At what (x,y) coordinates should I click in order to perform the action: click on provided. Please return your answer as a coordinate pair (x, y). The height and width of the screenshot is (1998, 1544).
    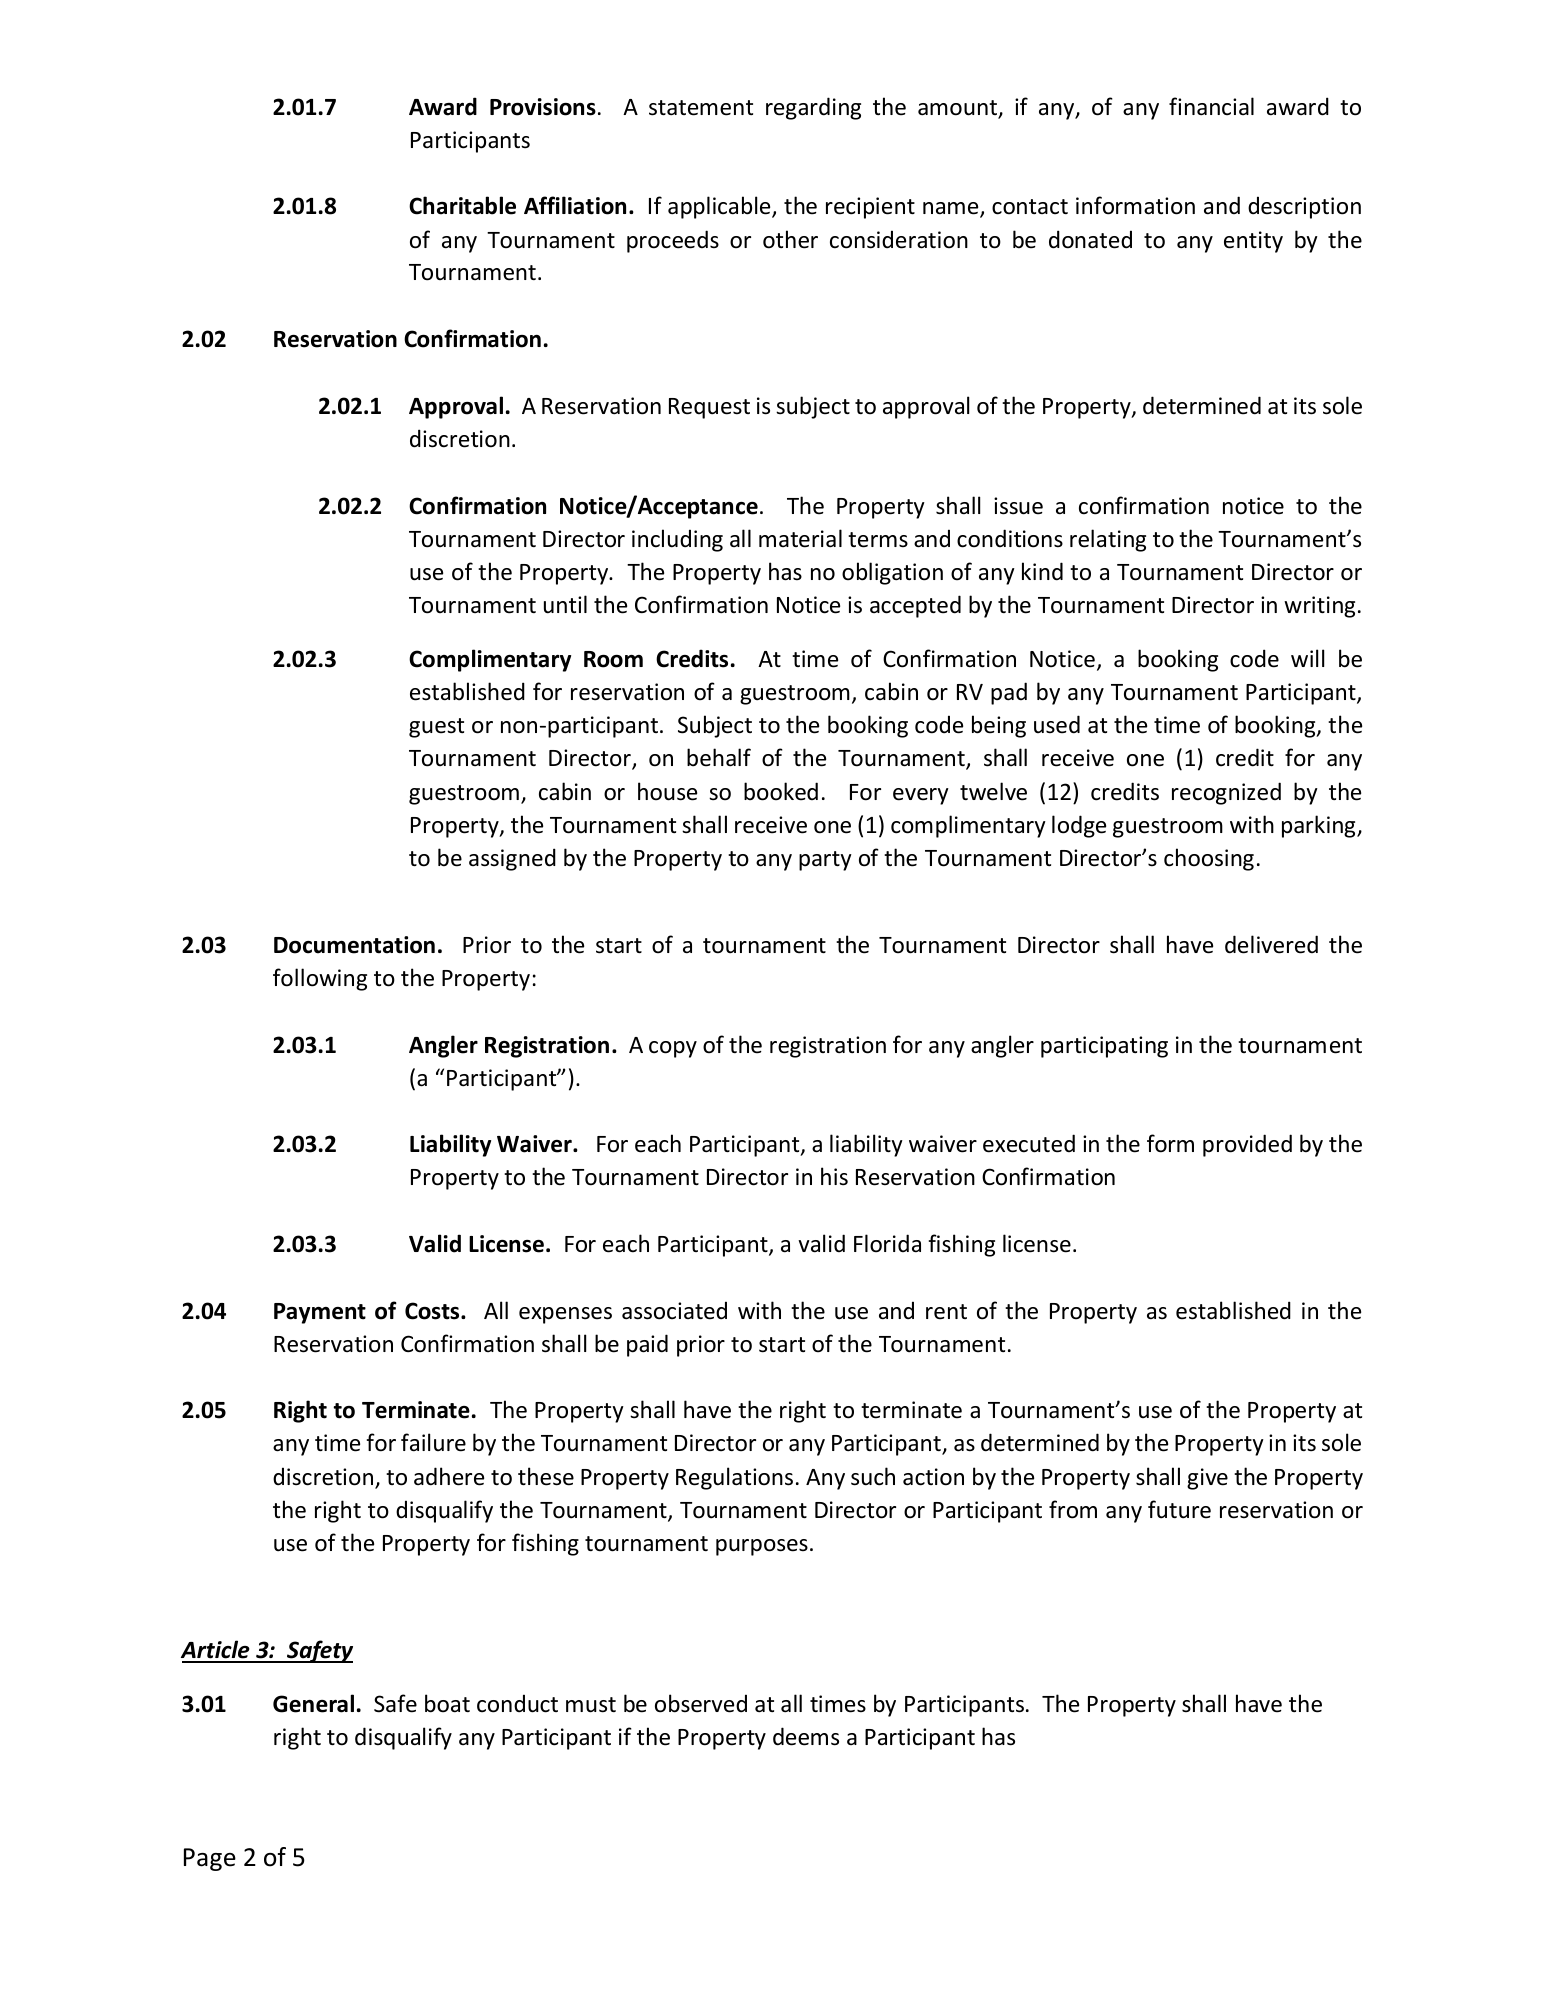
    Looking at the image, I should click on (1247, 1145).
